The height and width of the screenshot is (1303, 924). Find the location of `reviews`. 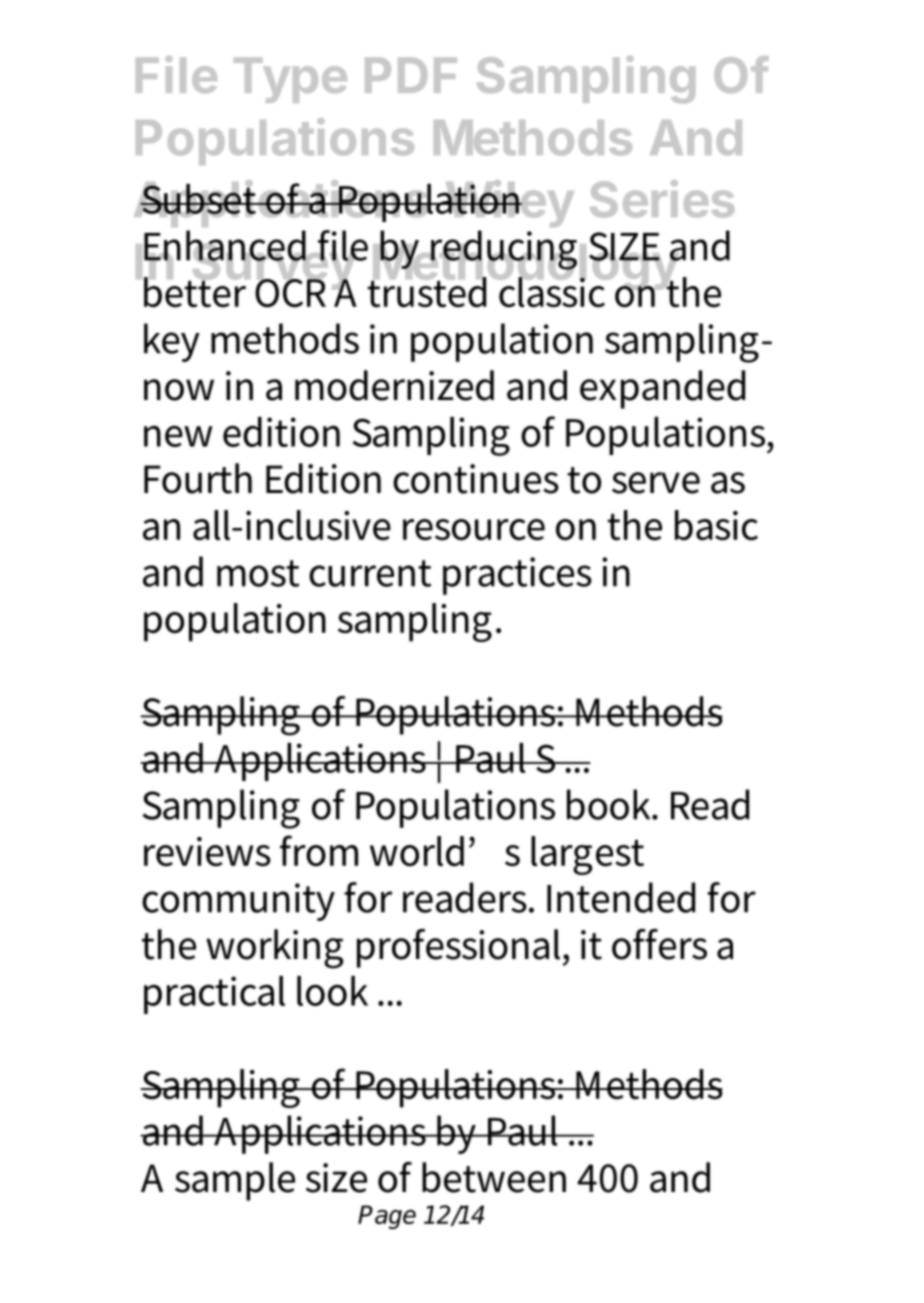

reviews is located at coordinates (207, 852).
